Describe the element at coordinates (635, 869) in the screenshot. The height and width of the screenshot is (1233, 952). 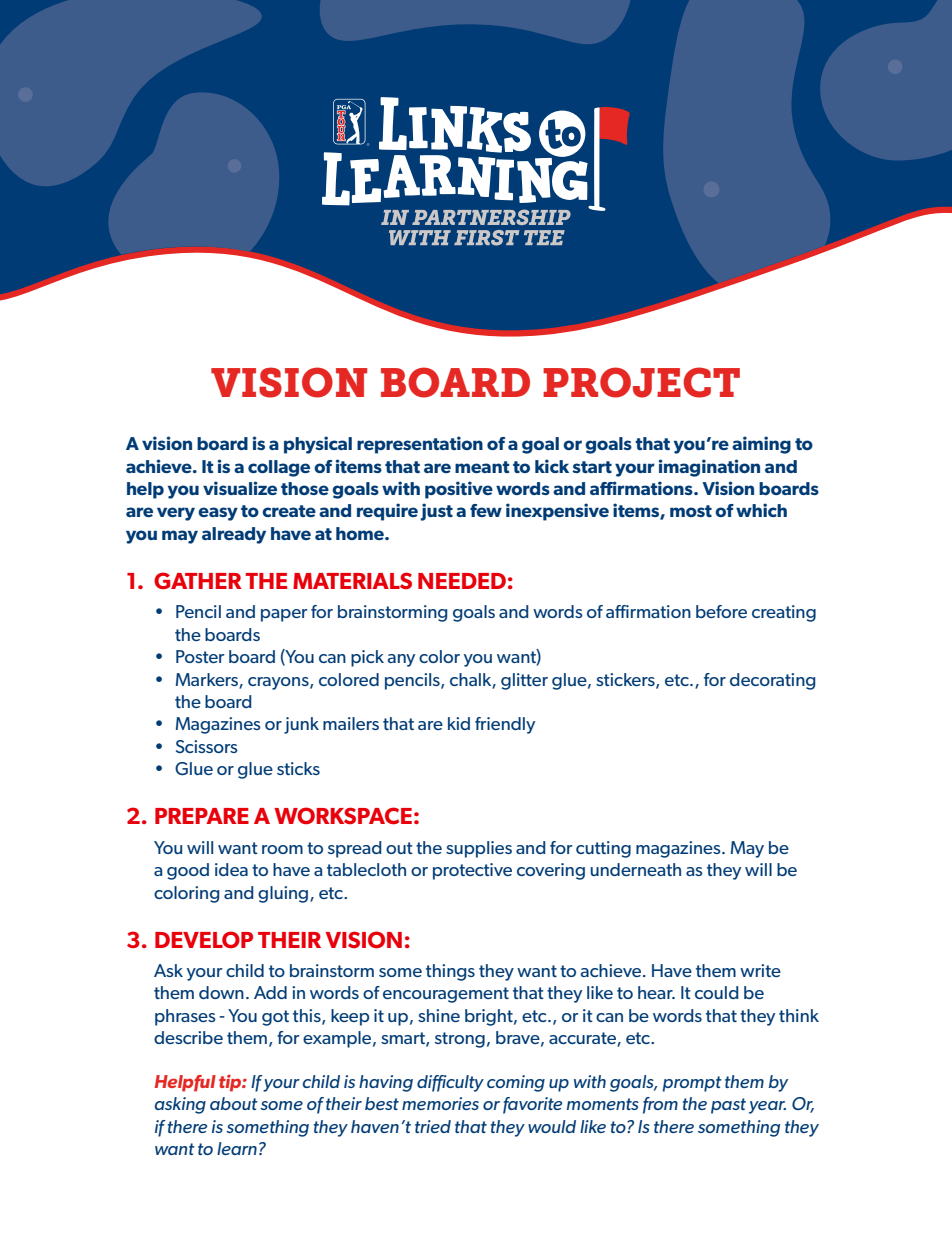
I see `underneath` at that location.
